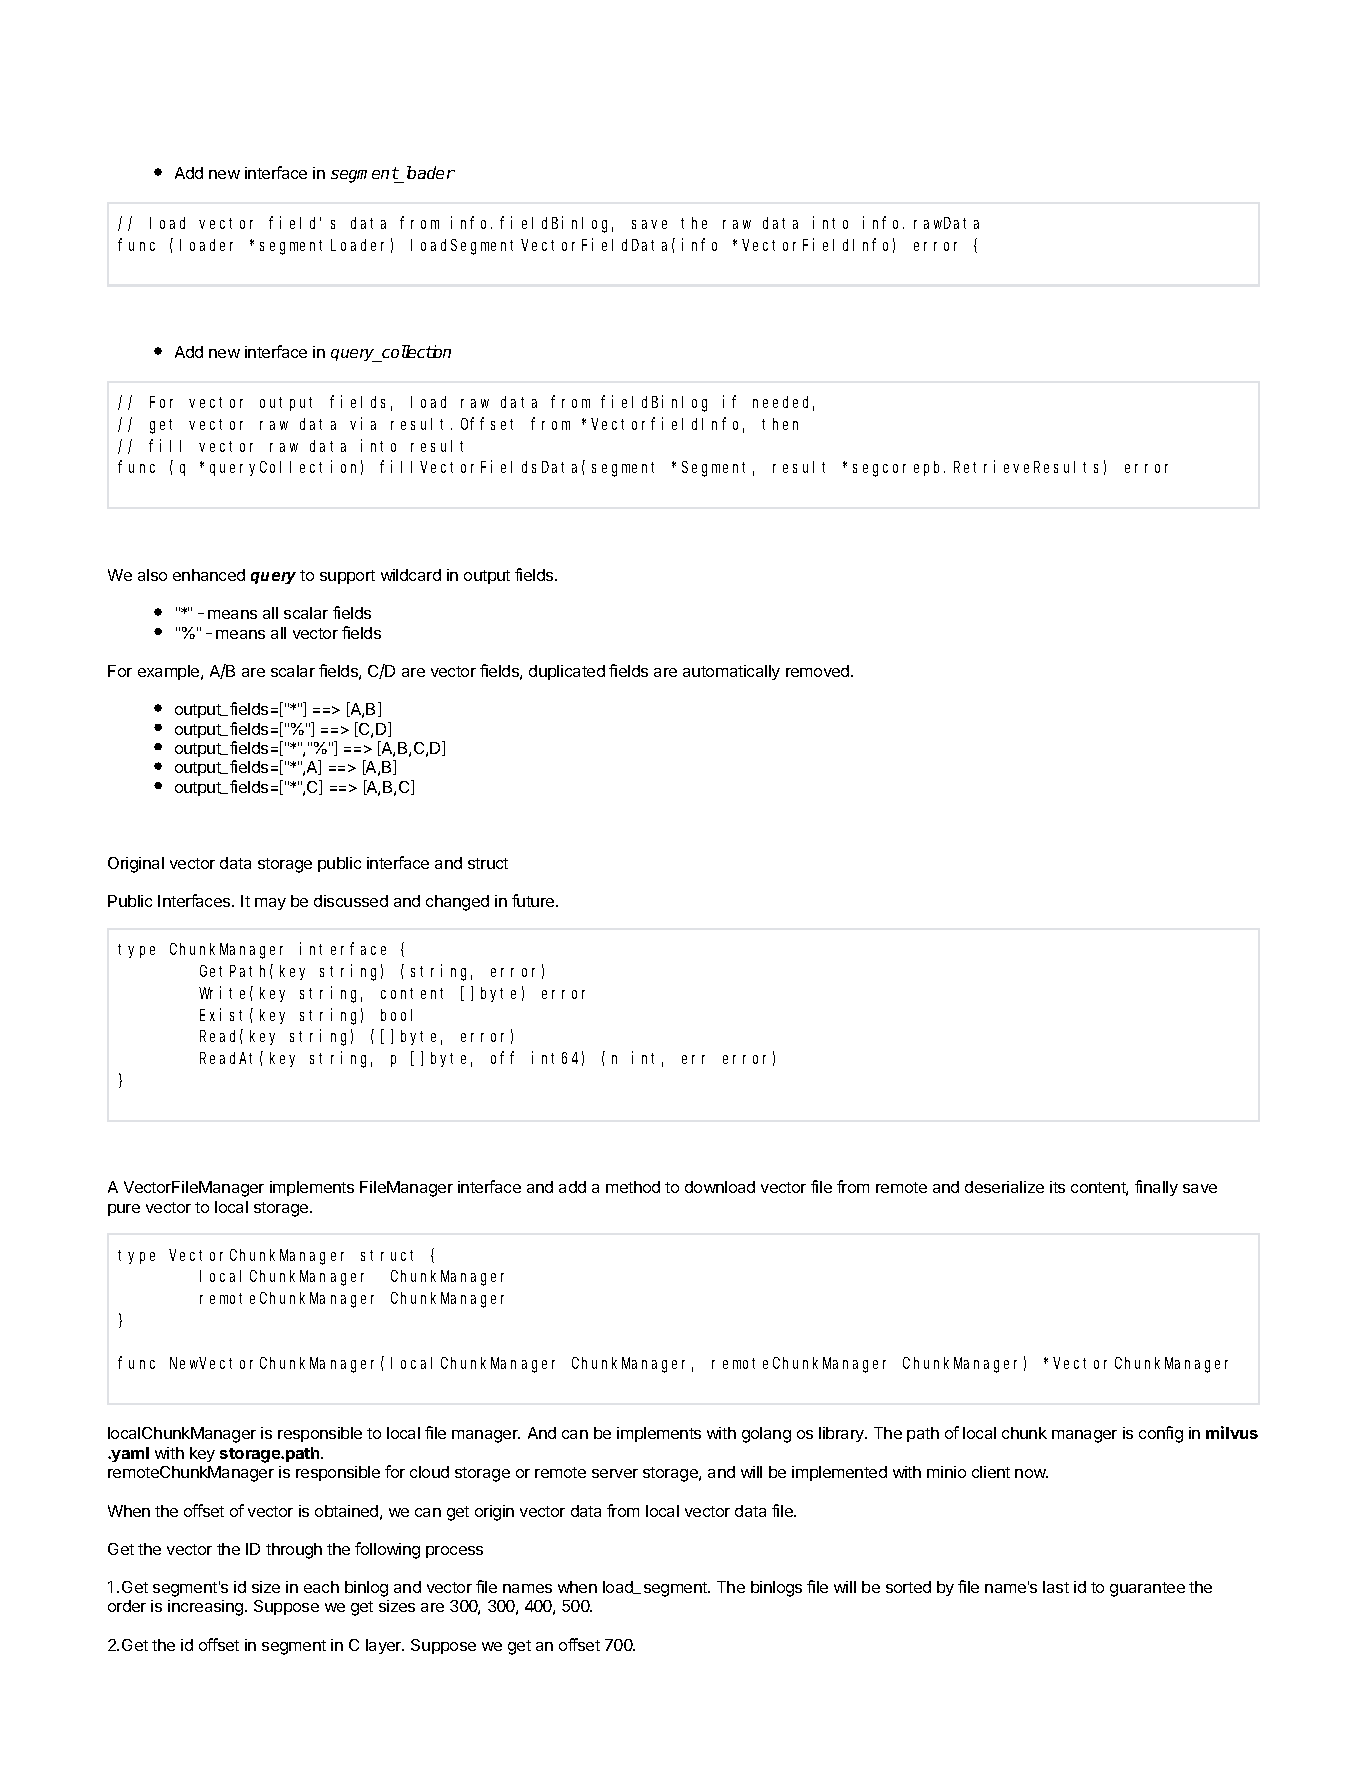 The image size is (1367, 1769). What do you see at coordinates (207, 1608) in the page?
I see `increasing` at bounding box center [207, 1608].
